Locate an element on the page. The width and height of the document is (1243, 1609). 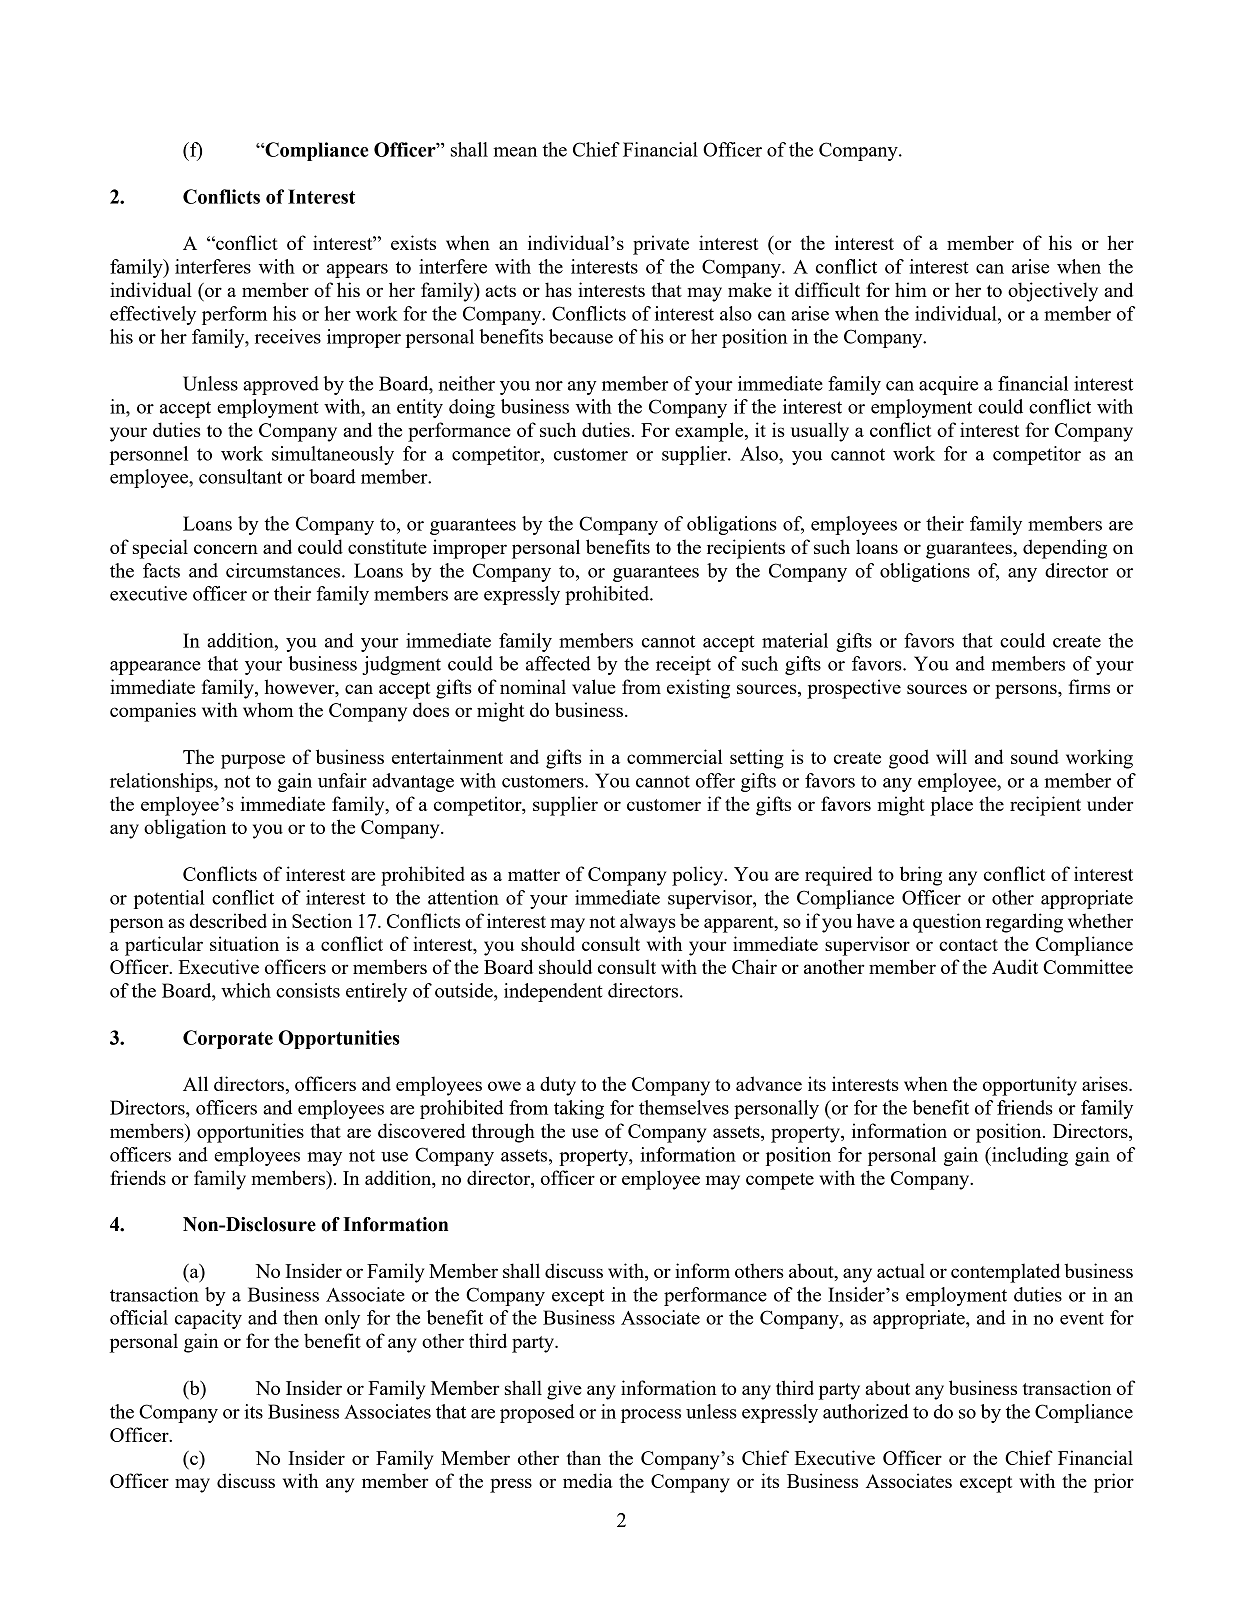
receipt is located at coordinates (683, 665).
